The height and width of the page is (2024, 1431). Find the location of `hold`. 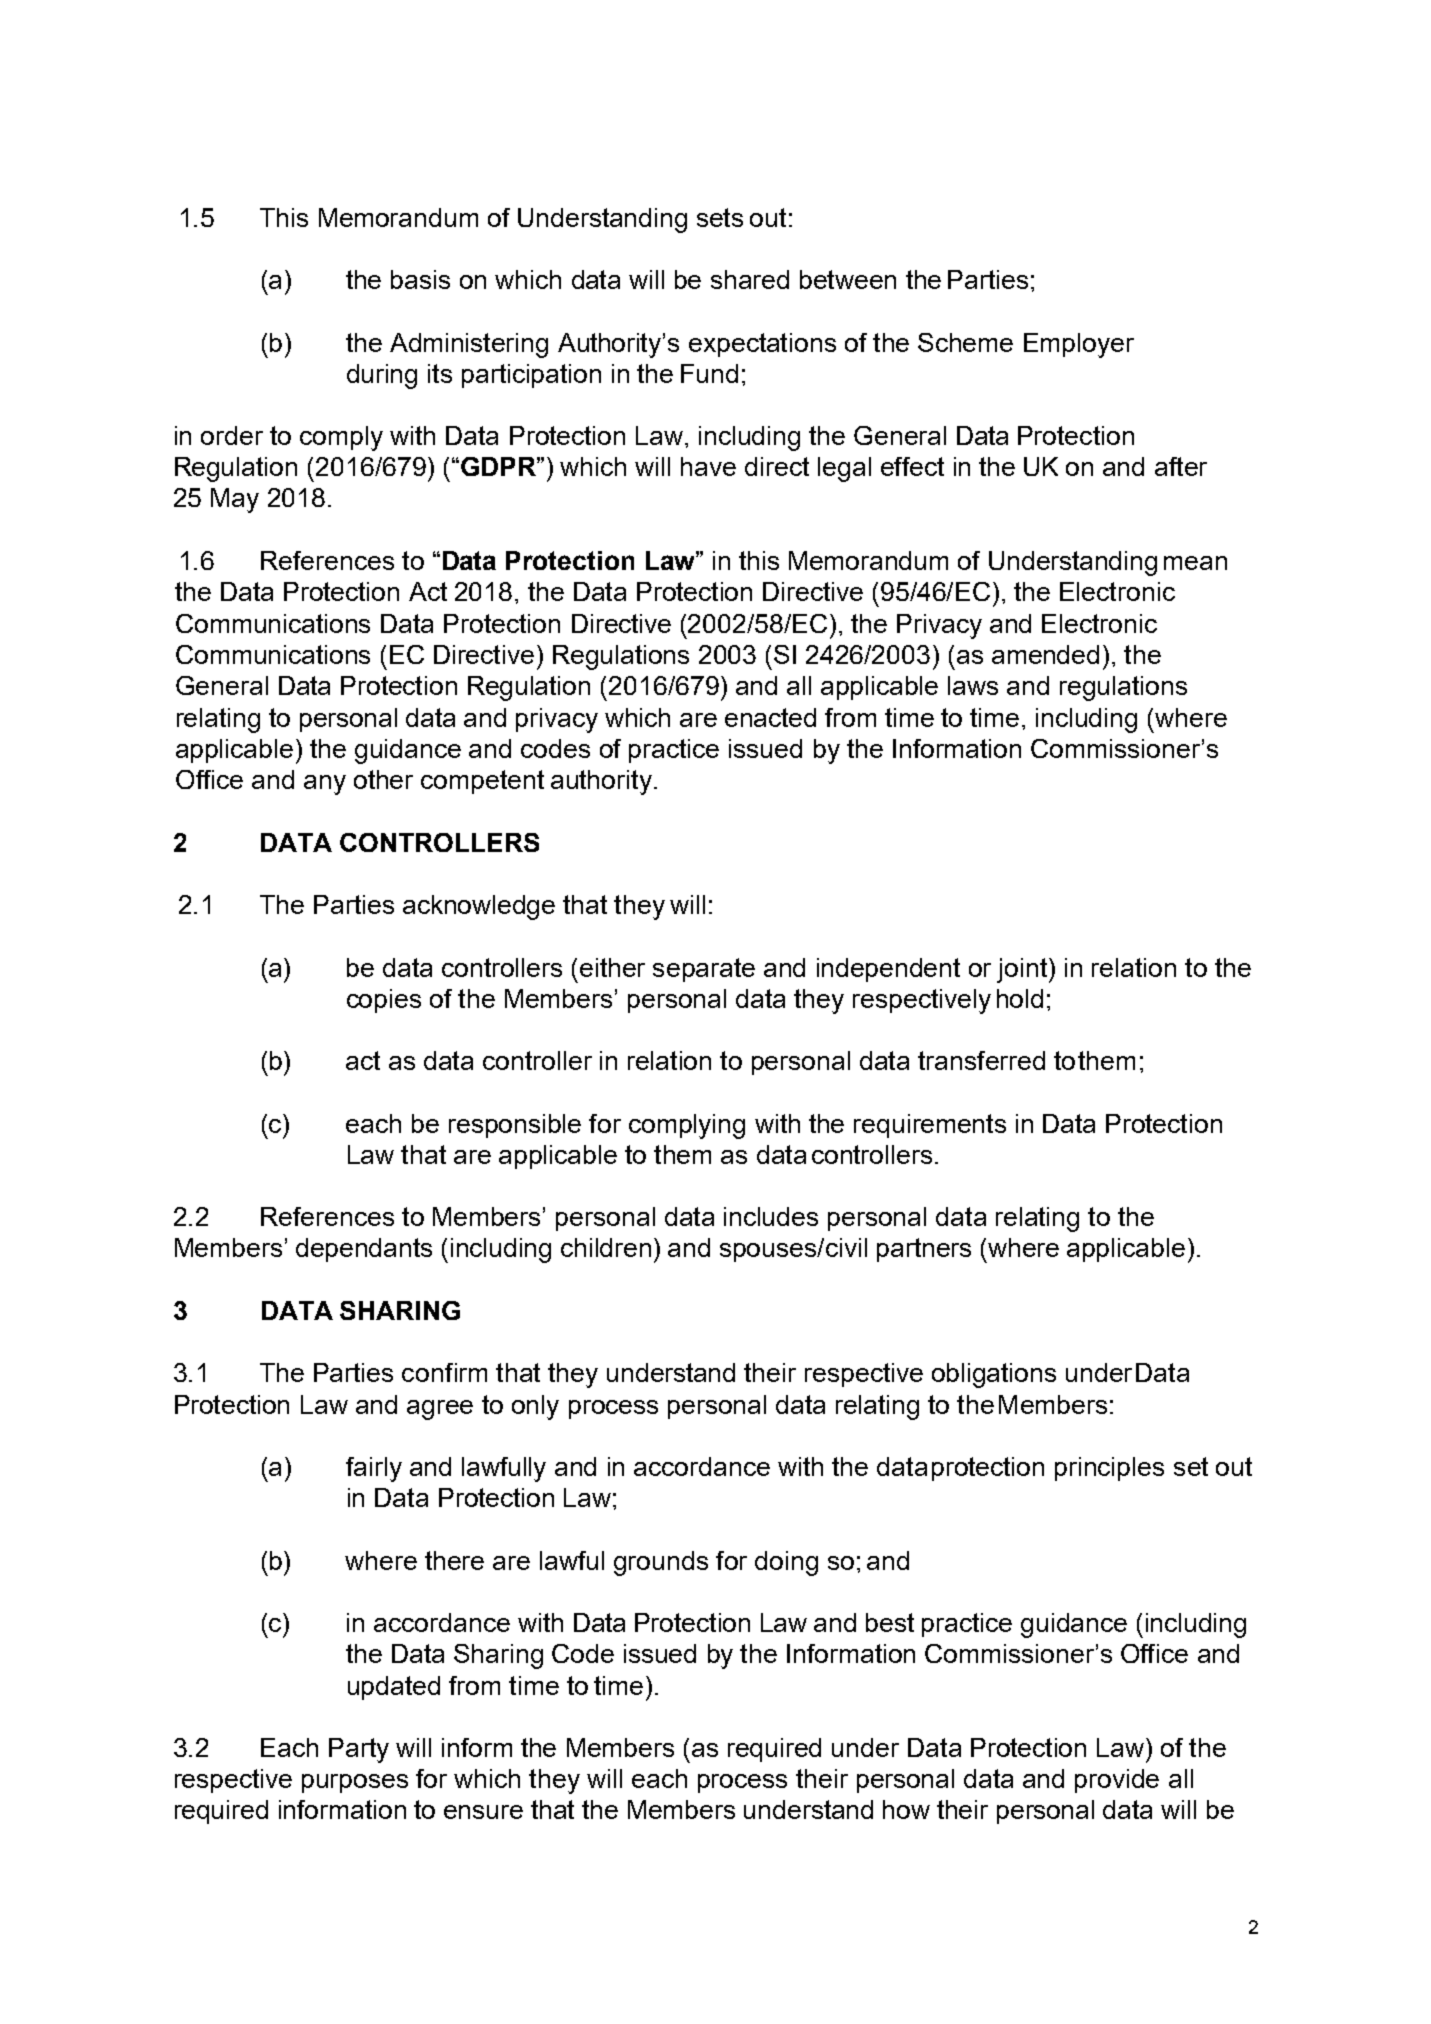

hold is located at coordinates (1020, 998).
